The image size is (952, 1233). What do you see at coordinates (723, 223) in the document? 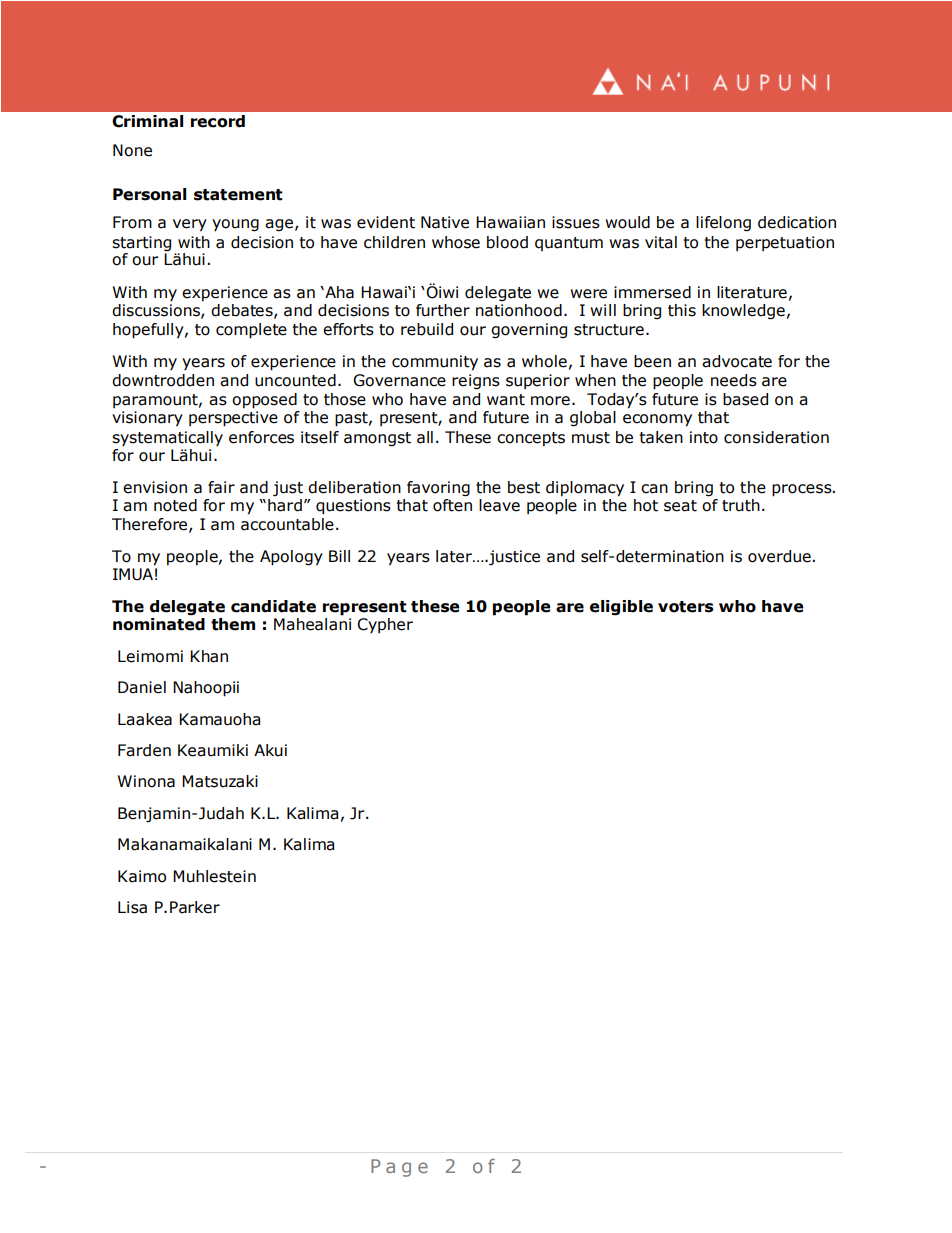
I see `lifelong` at bounding box center [723, 223].
